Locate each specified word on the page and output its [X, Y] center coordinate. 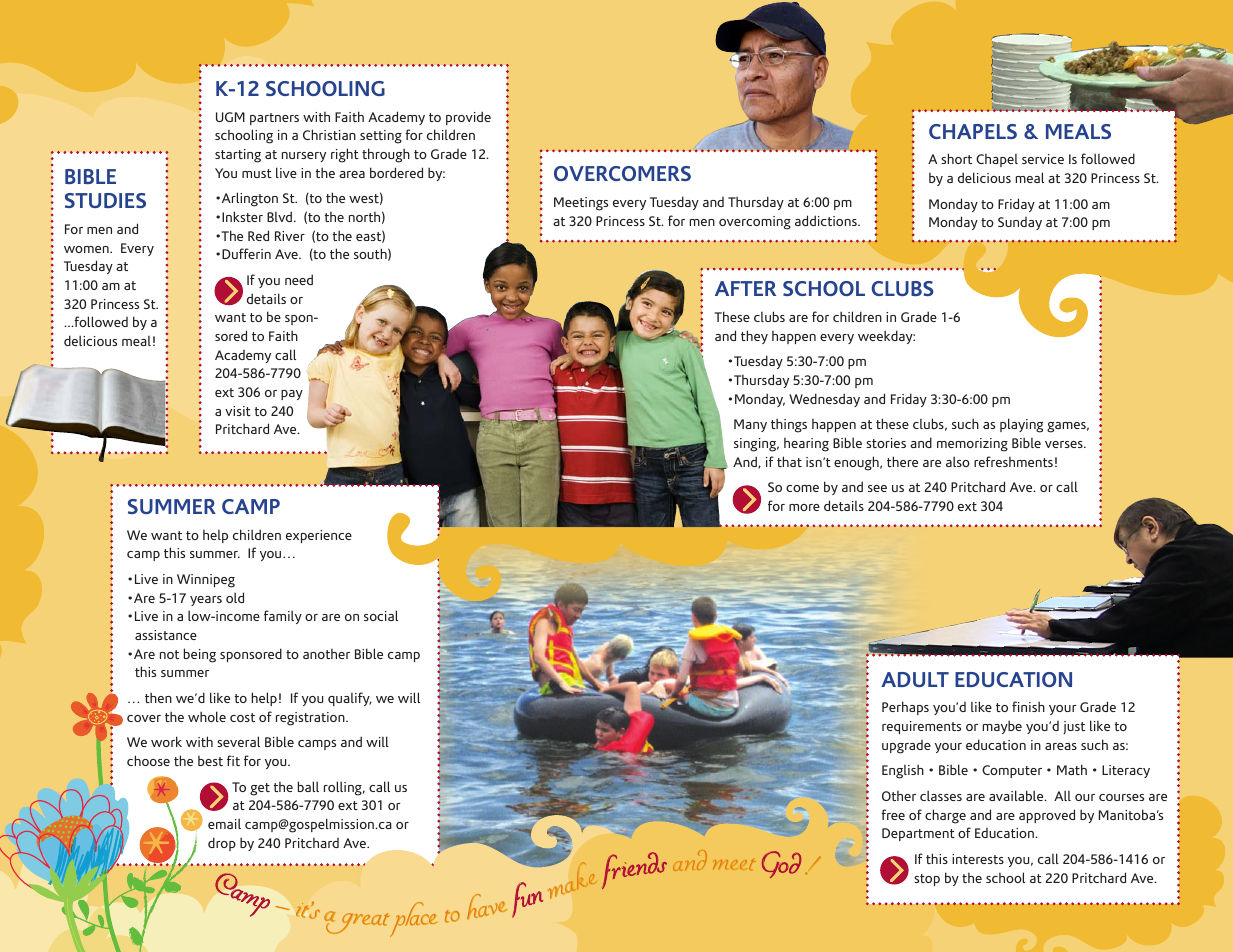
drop [222, 844]
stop [927, 880]
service [1043, 159]
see [877, 488]
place [412, 919]
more [804, 507]
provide [468, 118]
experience [319, 536]
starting [238, 156]
